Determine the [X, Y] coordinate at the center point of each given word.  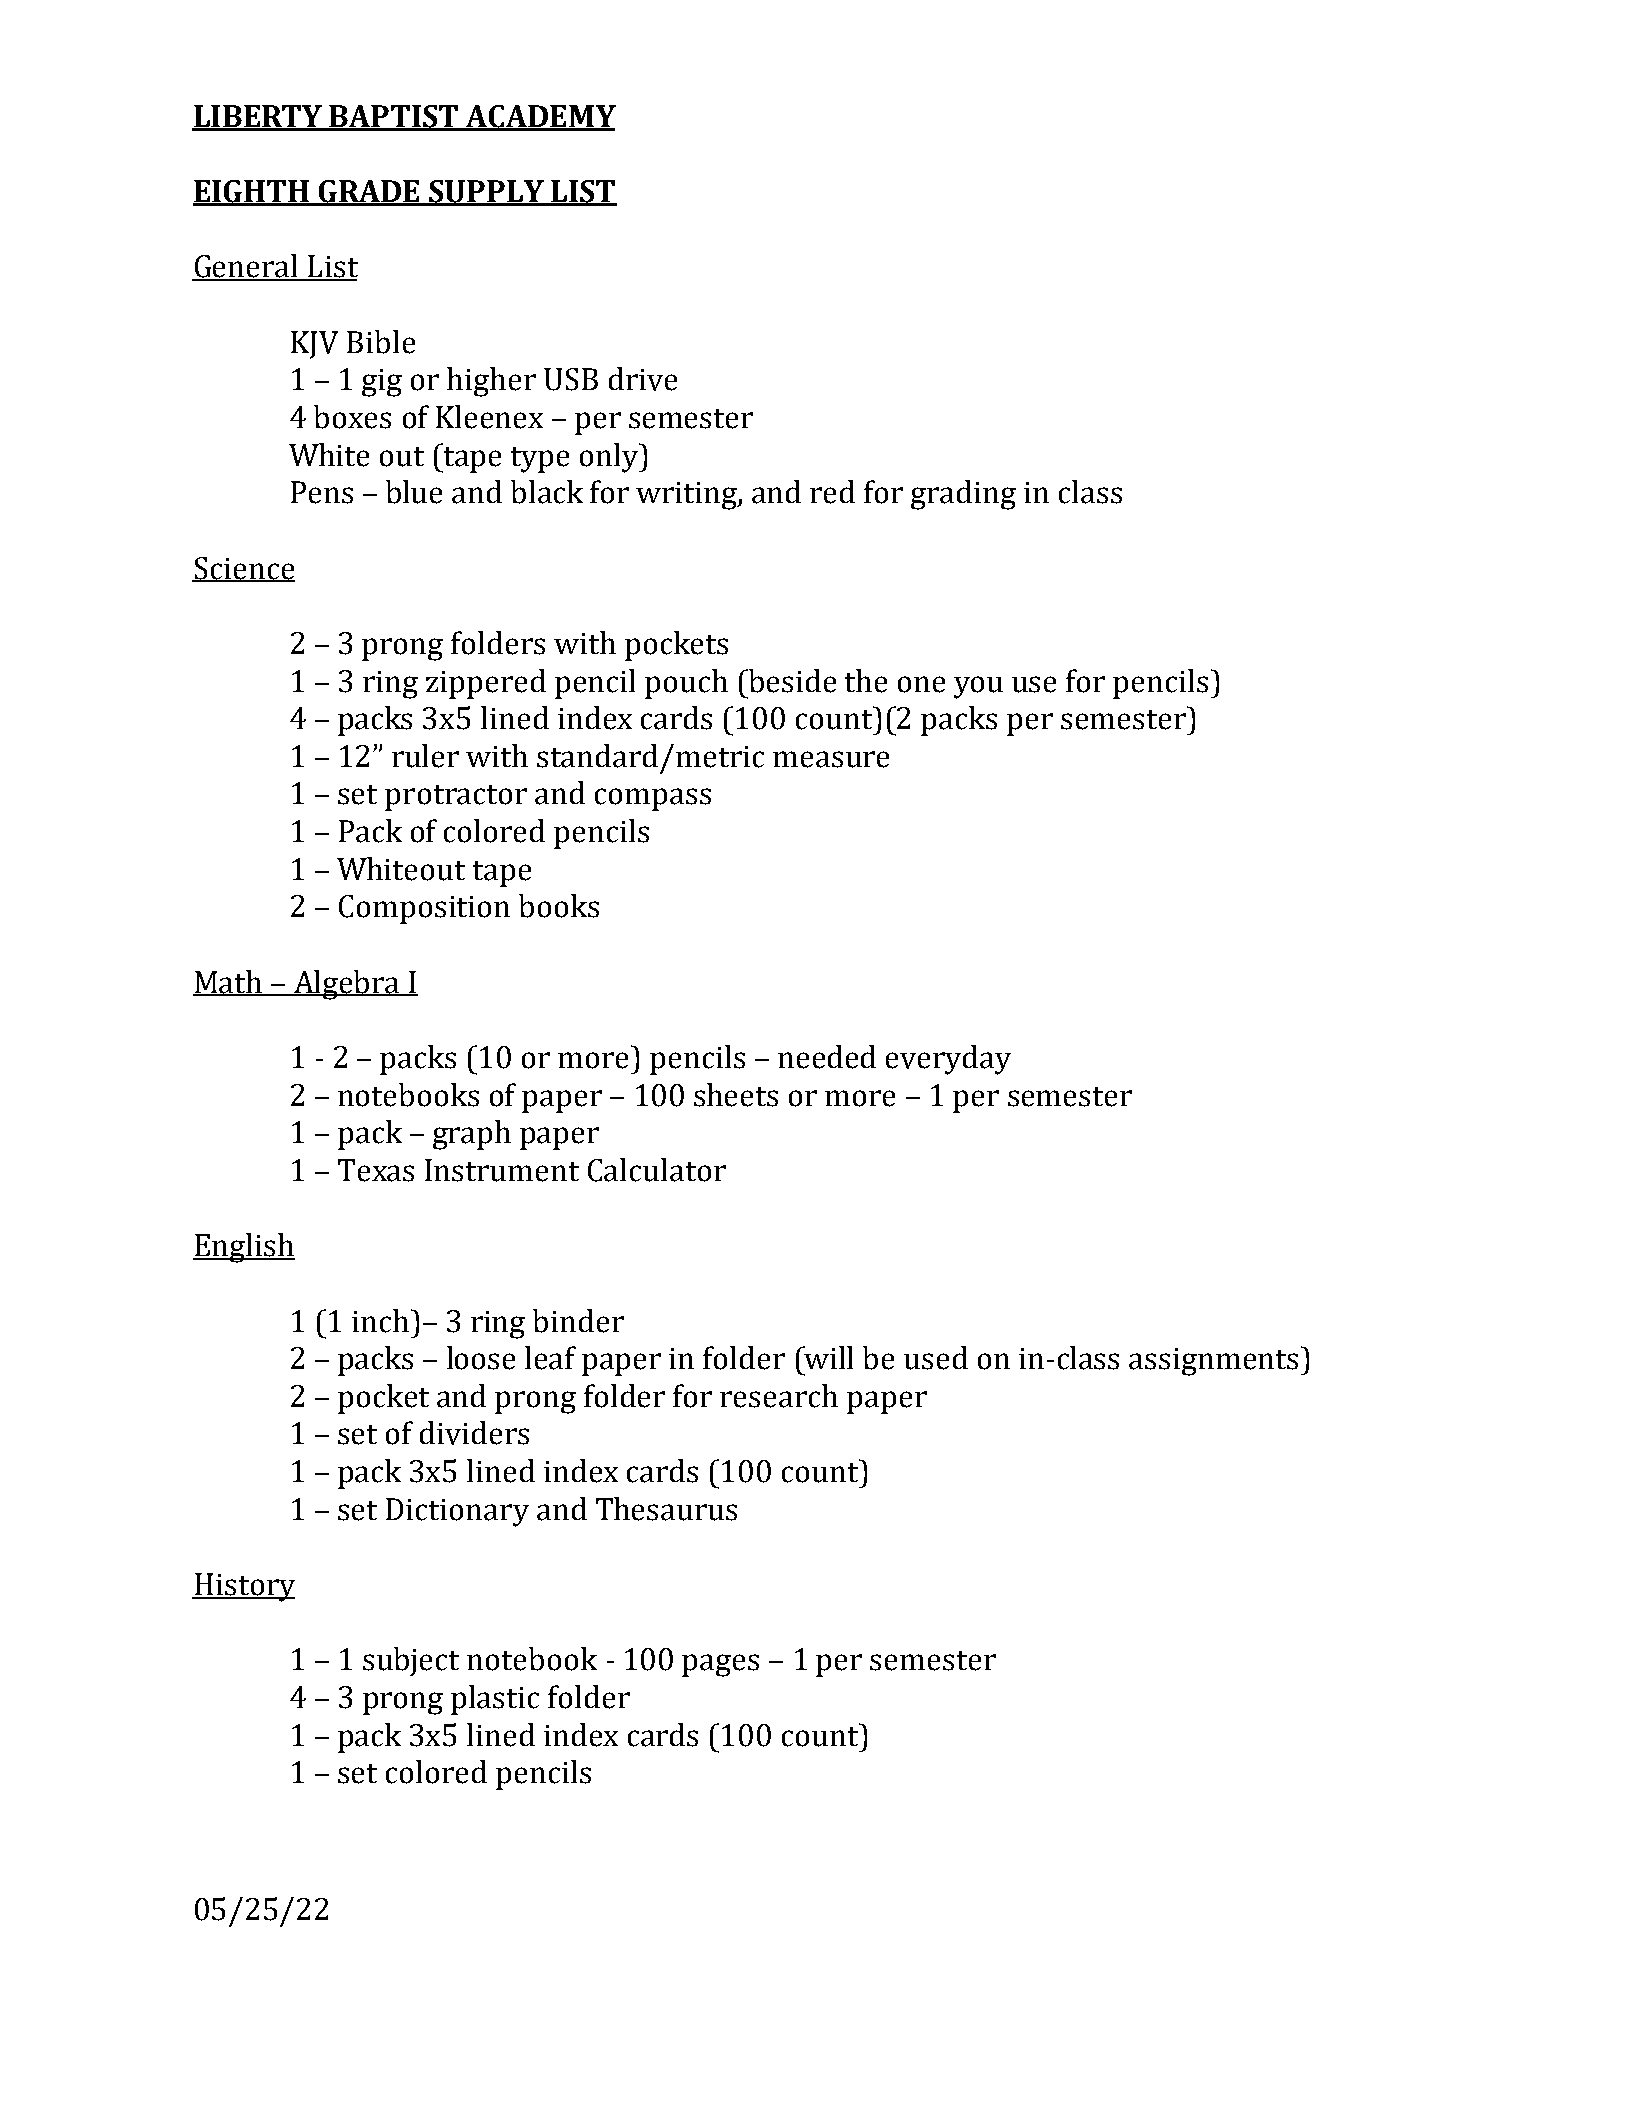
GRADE [369, 192]
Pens [322, 492]
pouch [686, 684]
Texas [376, 1170]
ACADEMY [540, 117]
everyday [948, 1060]
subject [411, 1661]
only [610, 458]
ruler [425, 756]
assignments [1213, 1362]
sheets [736, 1095]
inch [380, 1321]
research [779, 1396]
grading [963, 495]
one [921, 684]
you [978, 687]
